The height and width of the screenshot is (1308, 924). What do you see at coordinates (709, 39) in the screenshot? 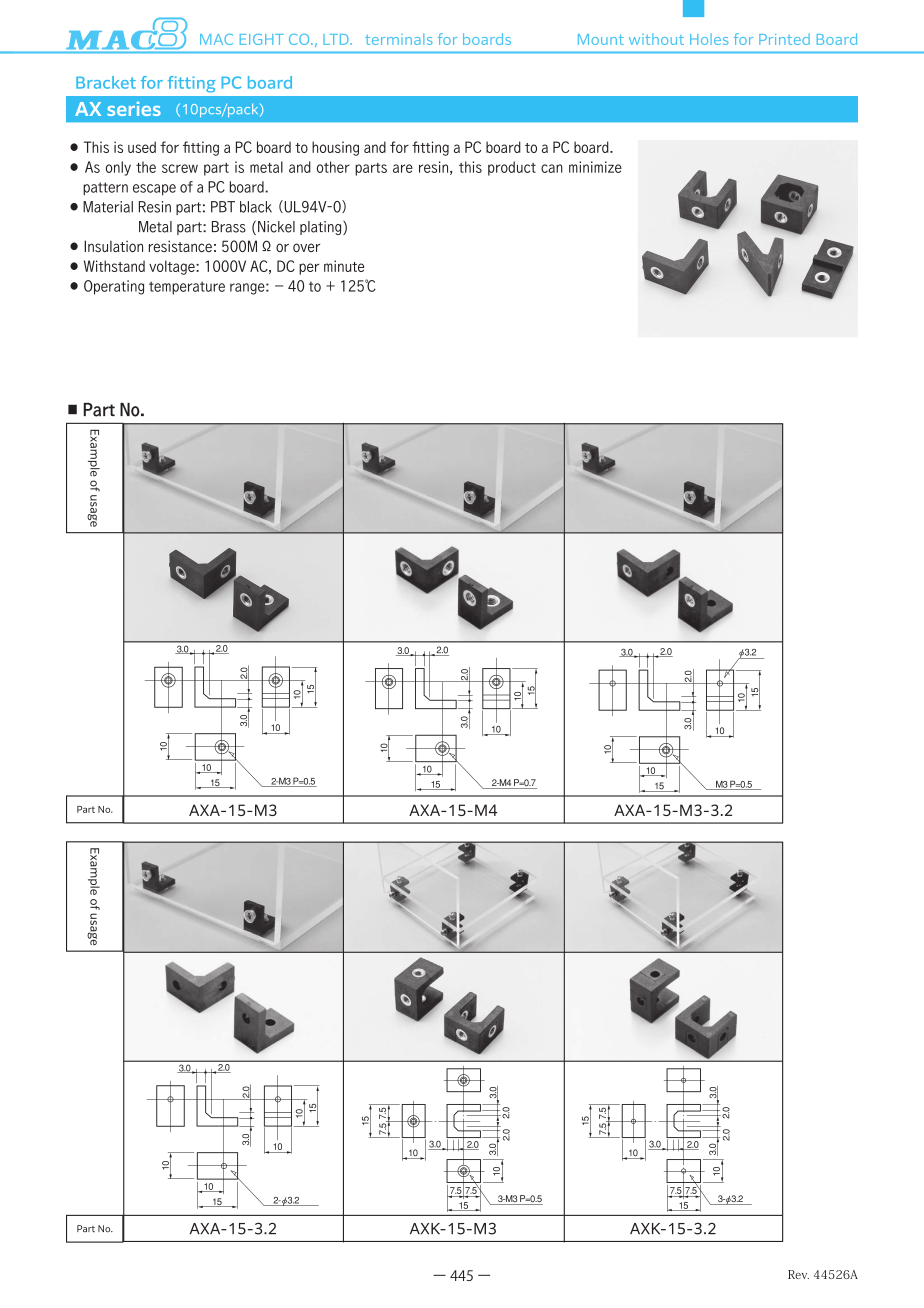
I see `Holes` at bounding box center [709, 39].
